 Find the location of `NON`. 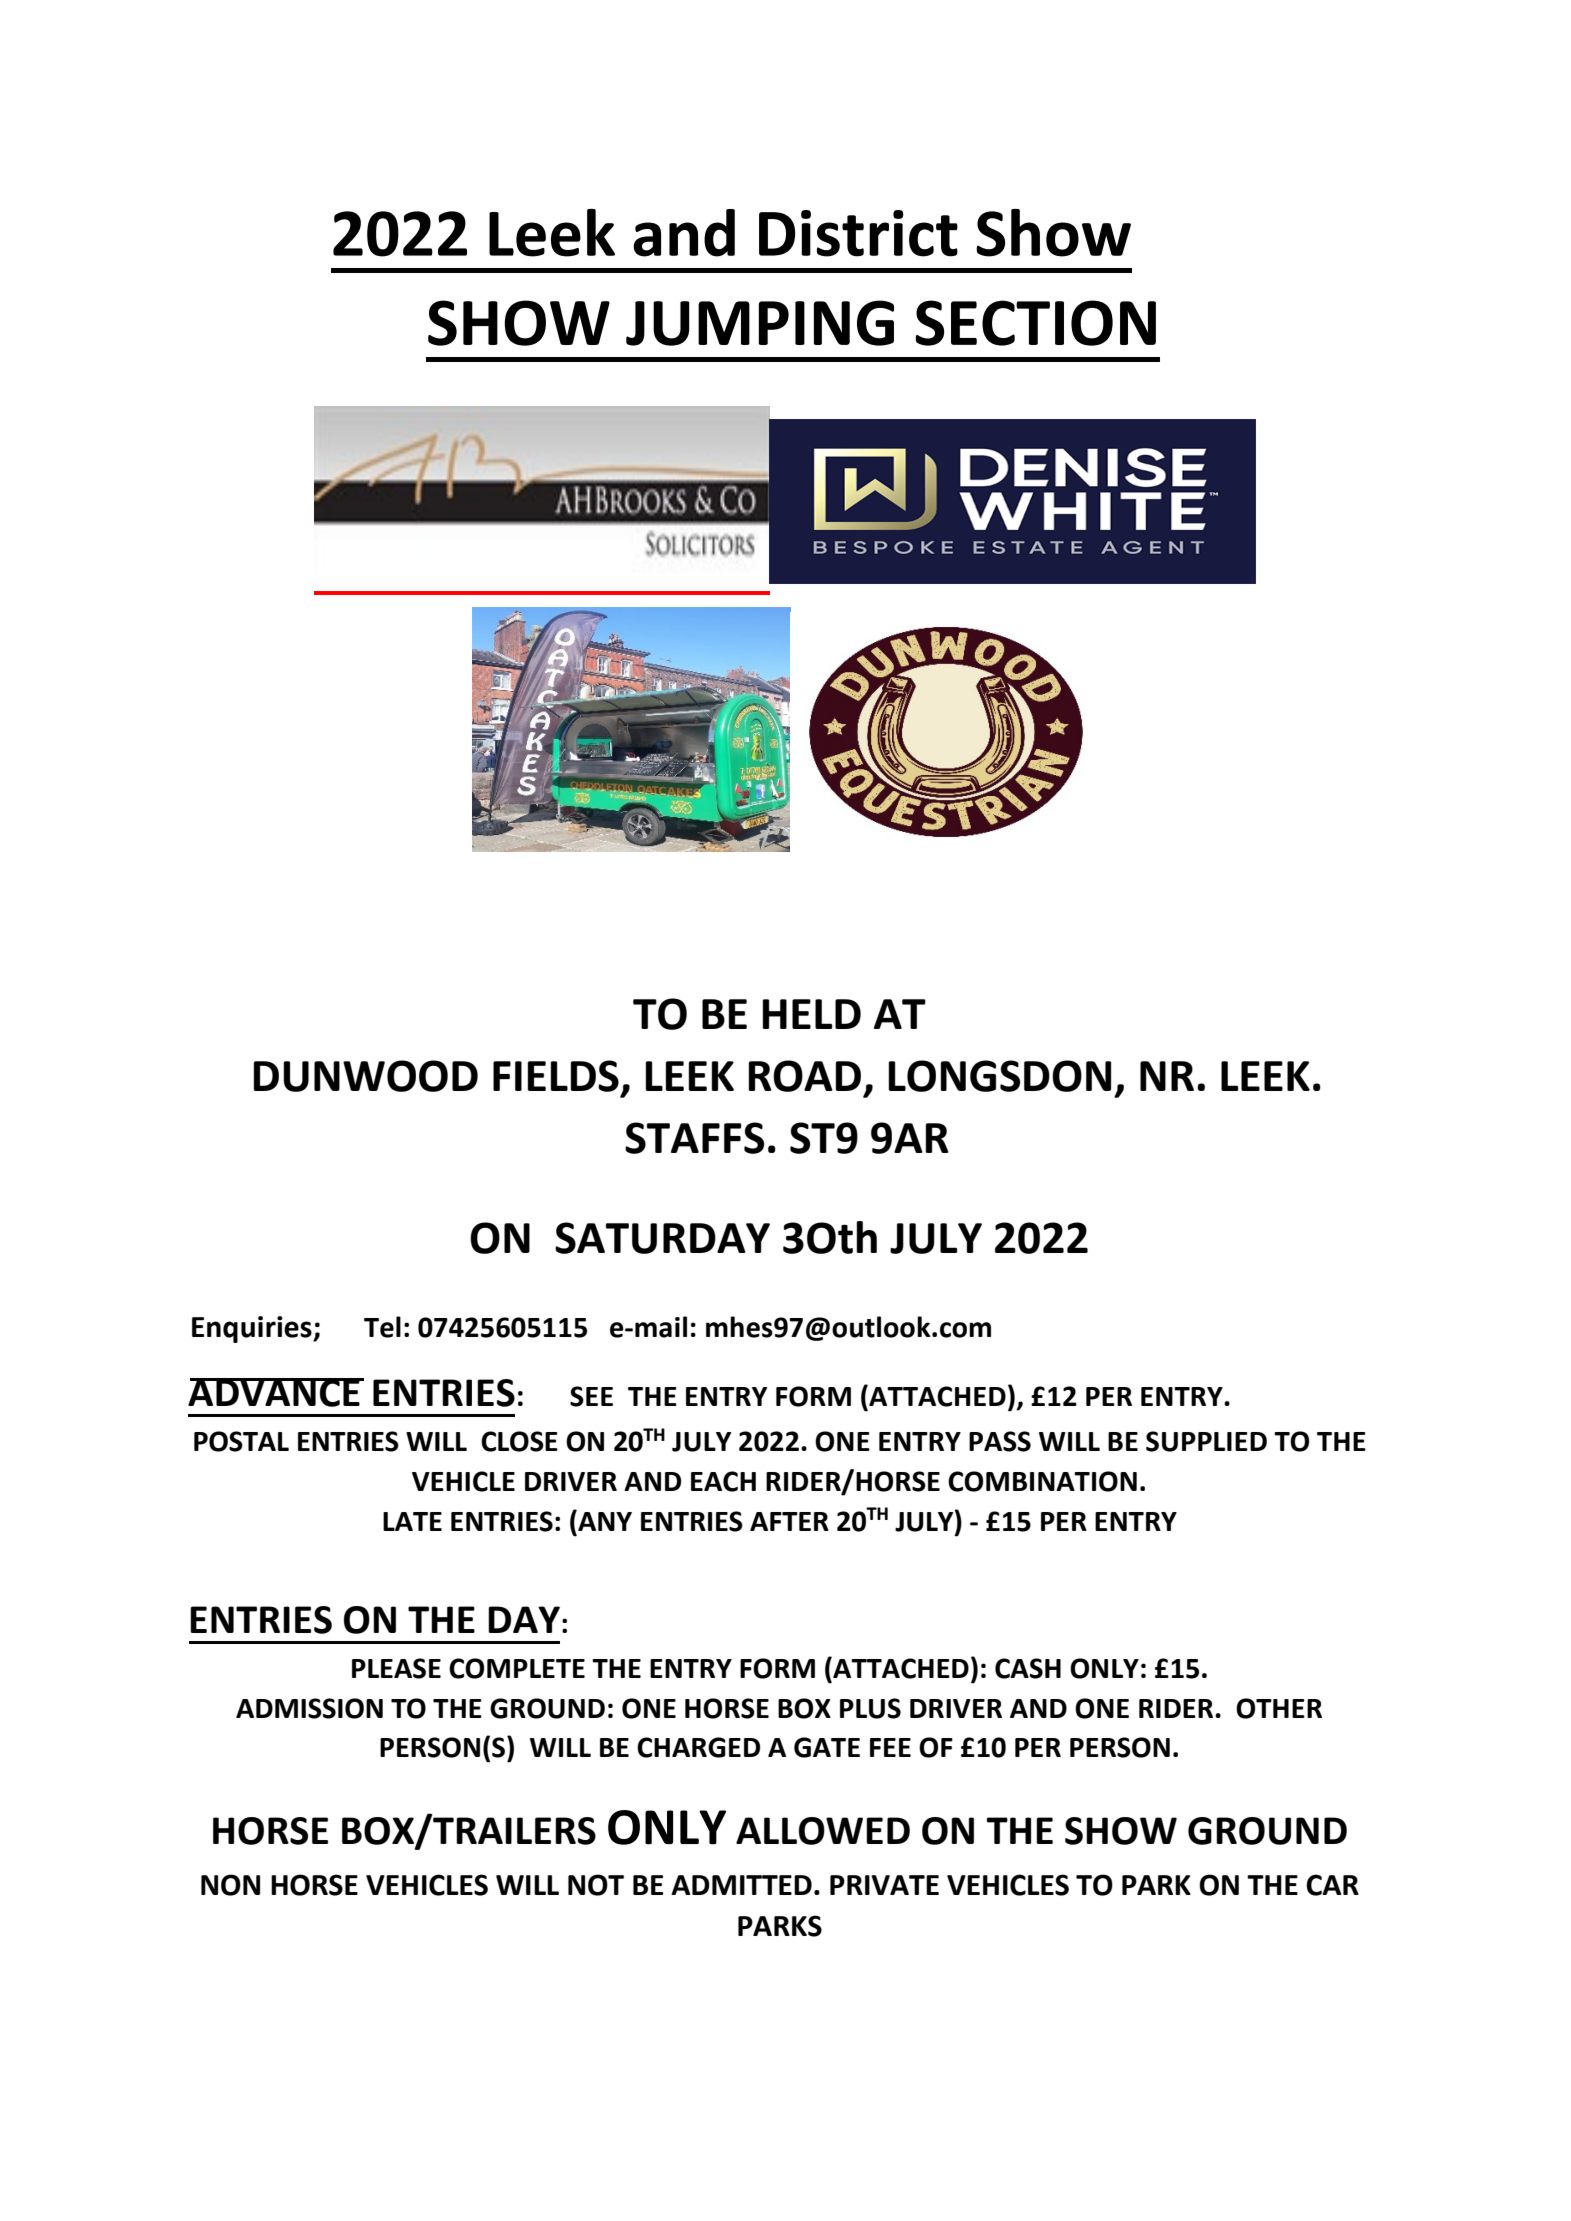

NON is located at coordinates (230, 1885).
